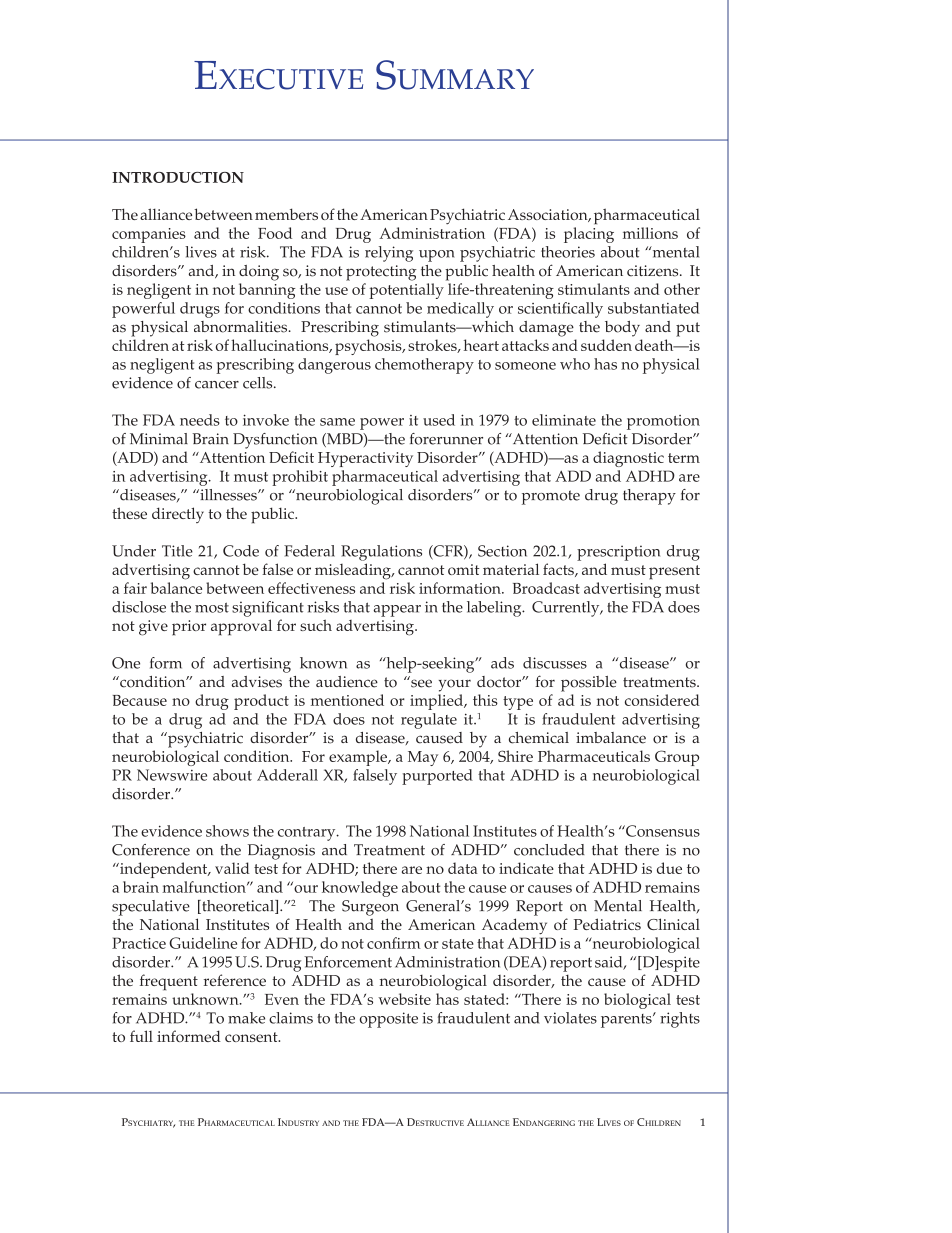  What do you see at coordinates (172, 775) in the page?
I see `Newswire` at bounding box center [172, 775].
